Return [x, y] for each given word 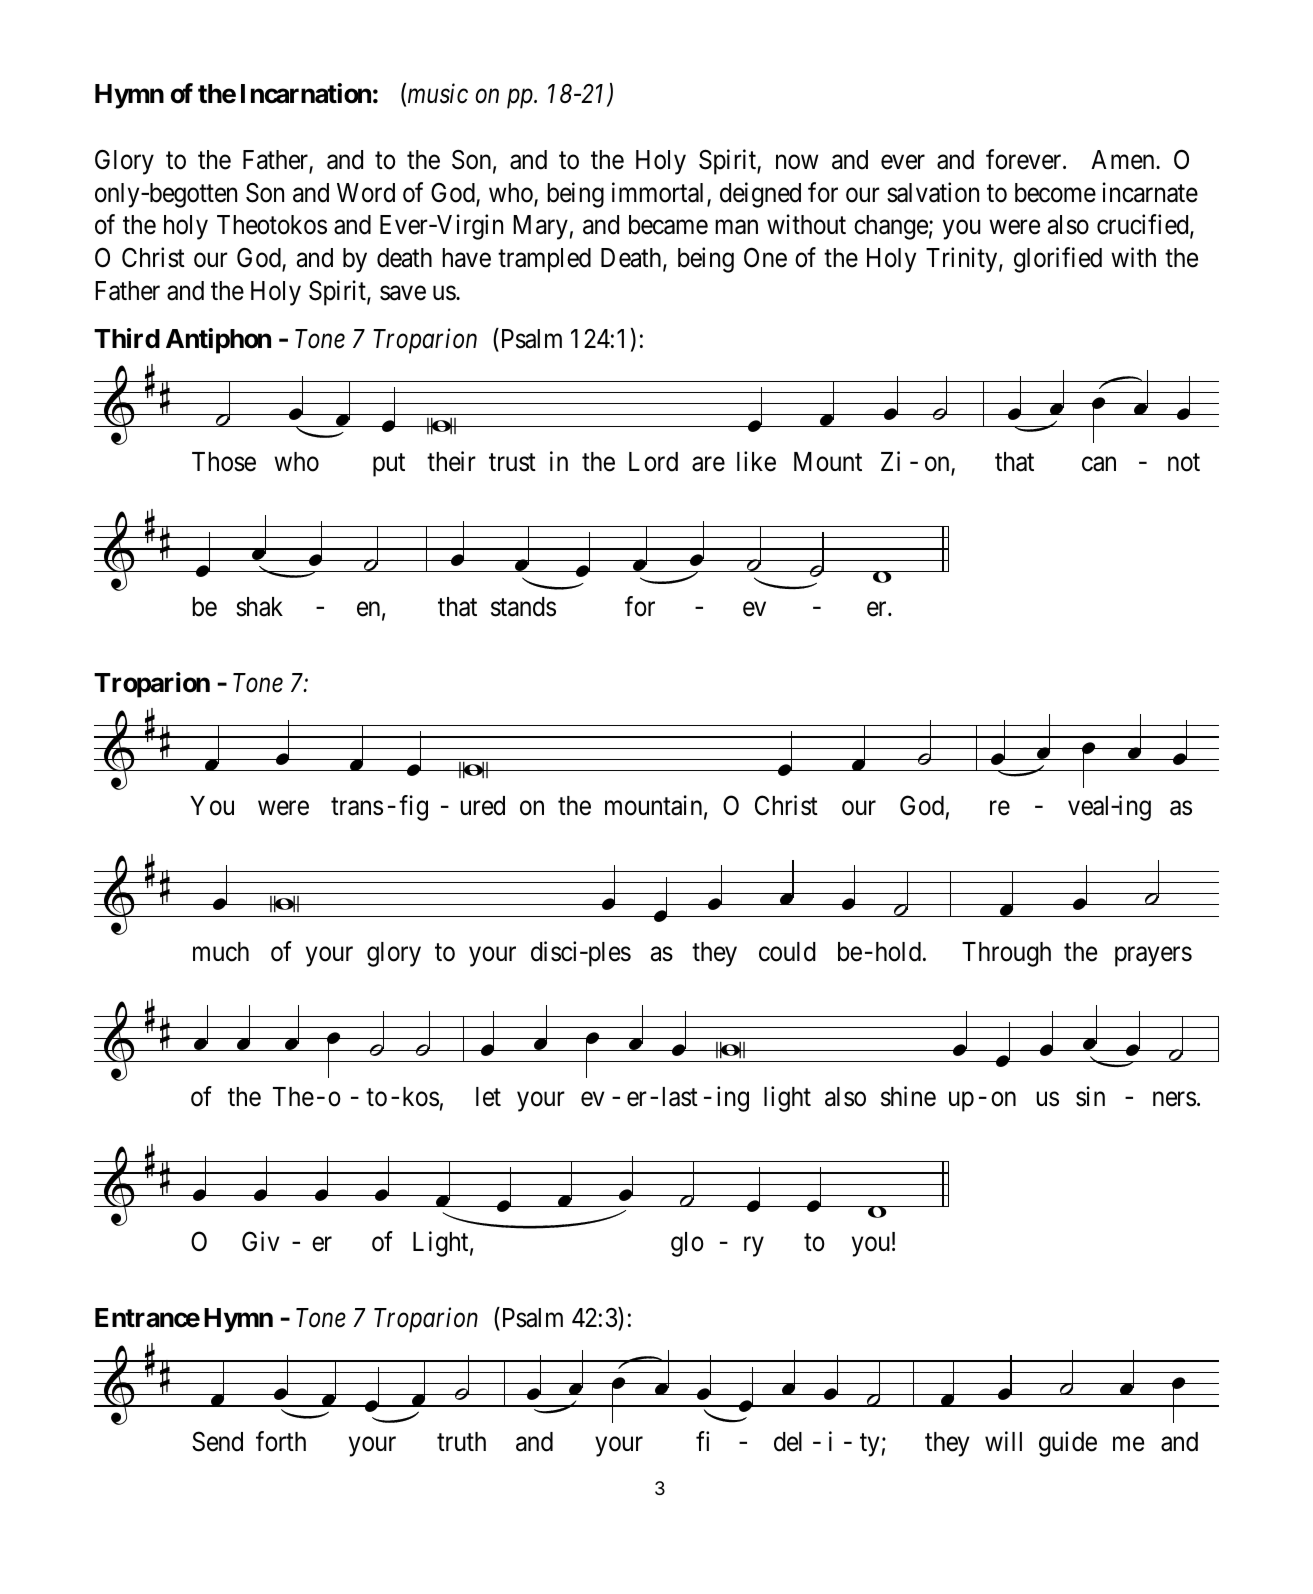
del [788, 1442]
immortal [660, 193]
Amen [1124, 160]
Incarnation [306, 93]
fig [413, 808]
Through [1006, 954]
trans [357, 807]
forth [281, 1441]
